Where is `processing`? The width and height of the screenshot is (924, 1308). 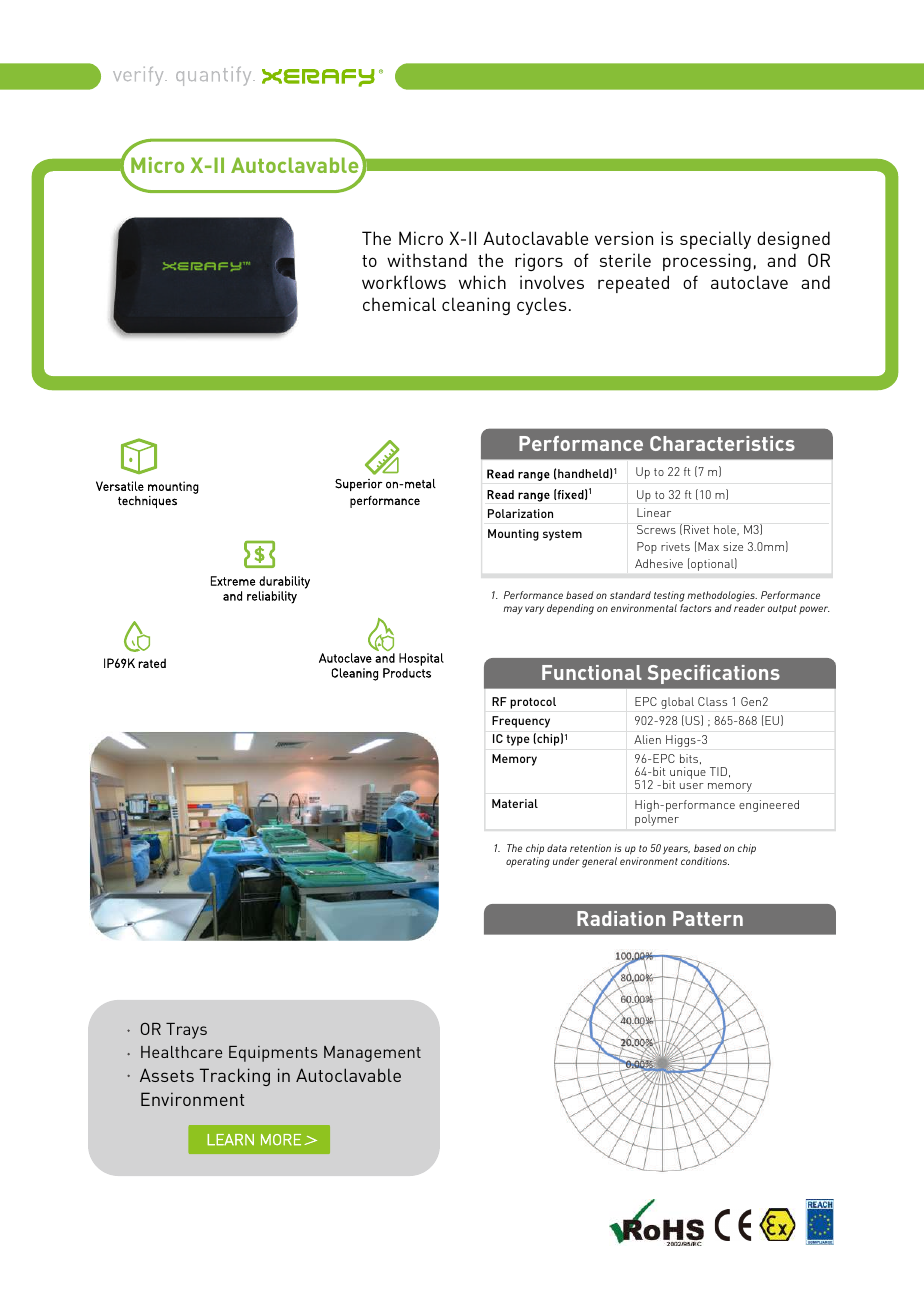 processing is located at coordinates (707, 262).
